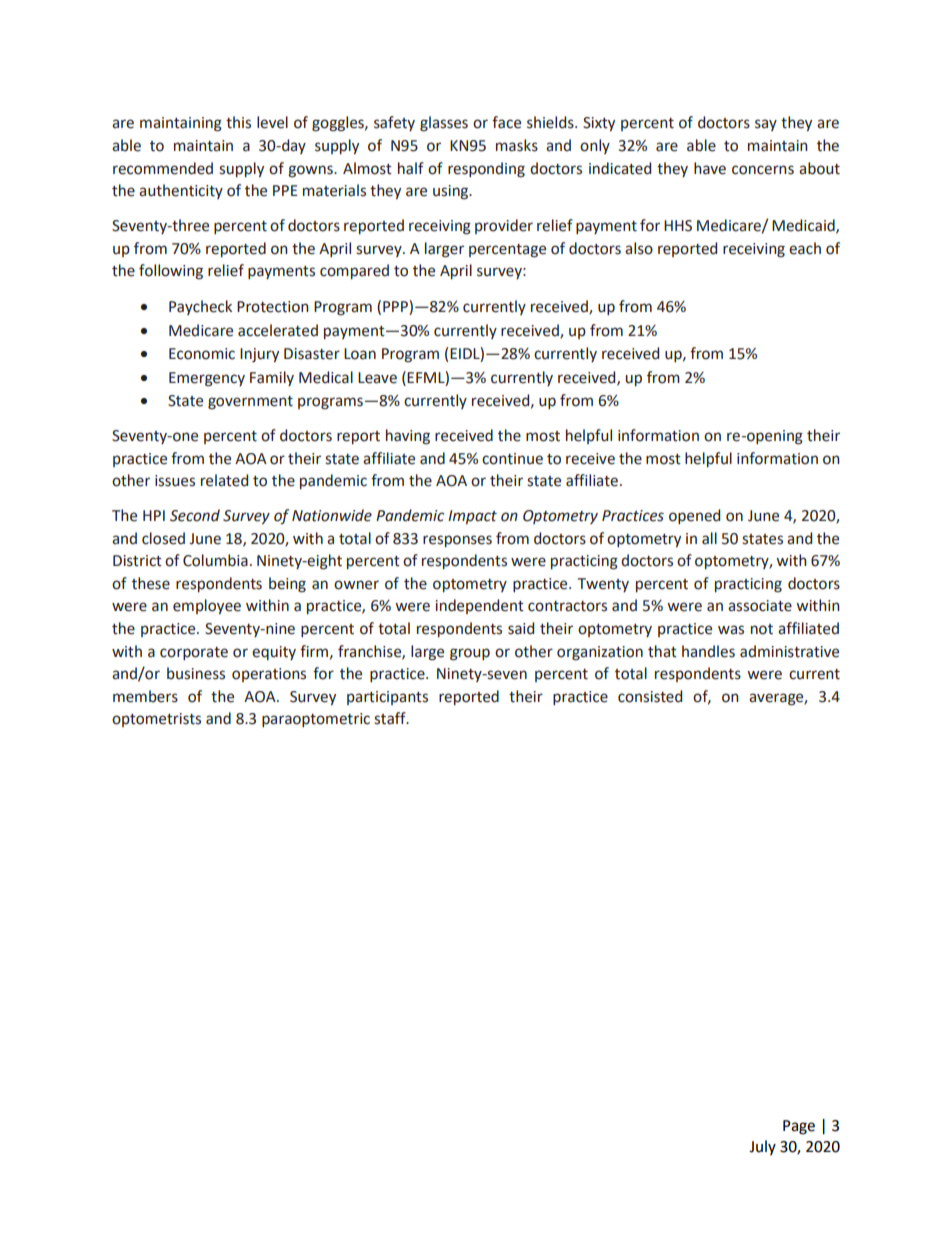 Image resolution: width=952 pixels, height=1233 pixels. Describe the element at coordinates (391, 718) in the image. I see `staff` at that location.
